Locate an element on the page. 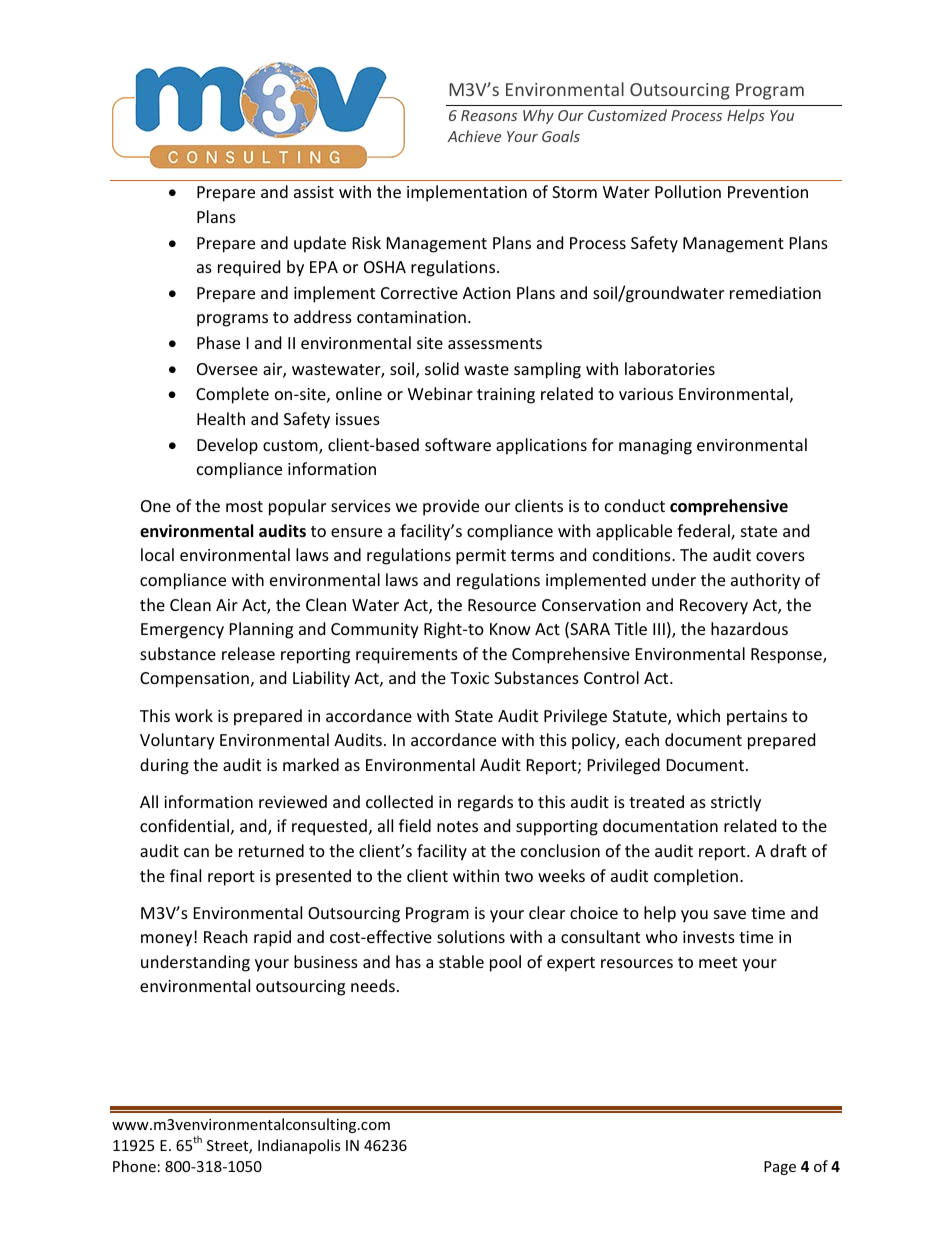 This image has width=952, height=1233. Toxic is located at coordinates (469, 678).
